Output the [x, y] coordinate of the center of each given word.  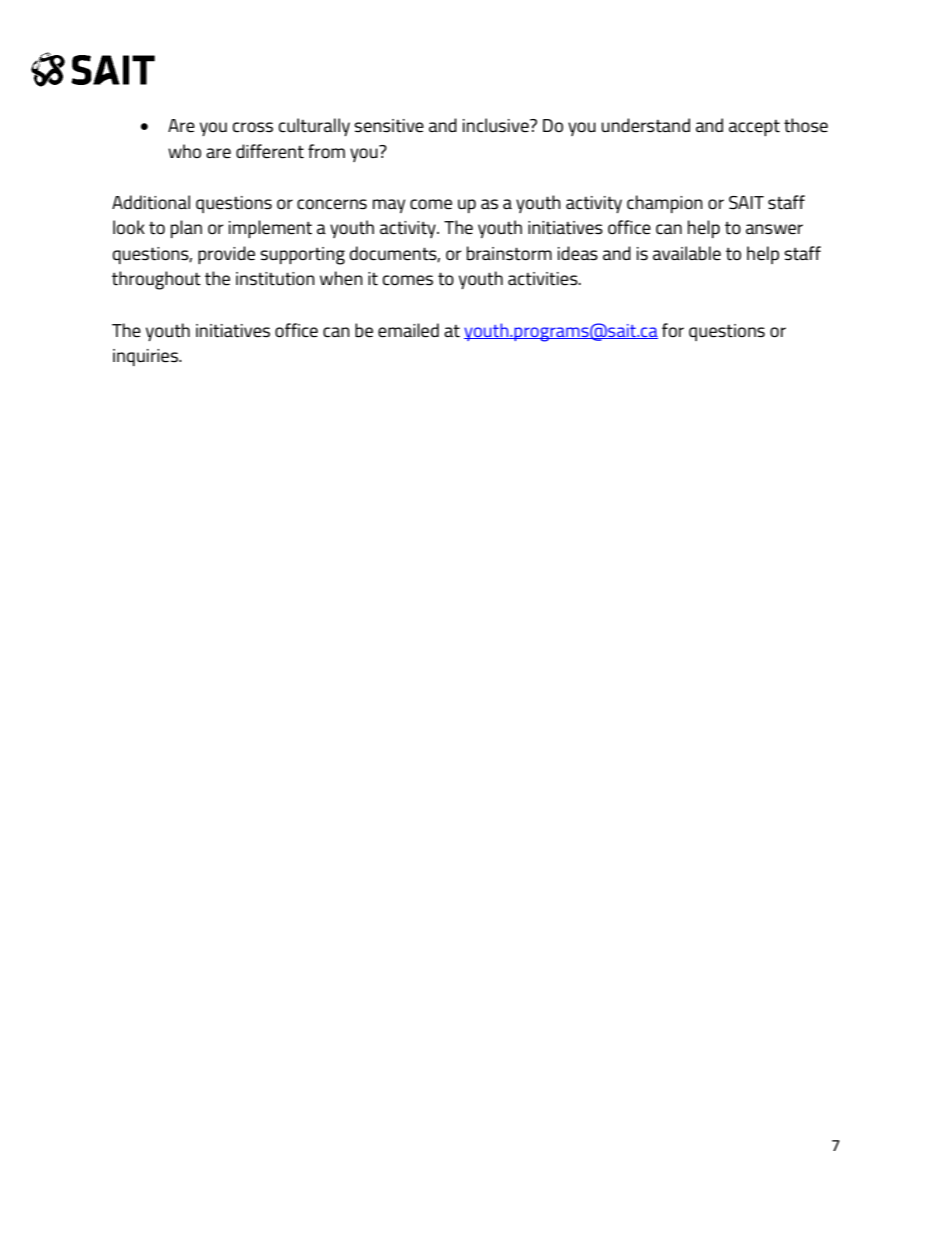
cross [253, 127]
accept [754, 128]
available [687, 253]
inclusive [497, 125]
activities [544, 279]
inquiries [146, 357]
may [389, 206]
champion [665, 204]
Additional [151, 202]
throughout [156, 280]
